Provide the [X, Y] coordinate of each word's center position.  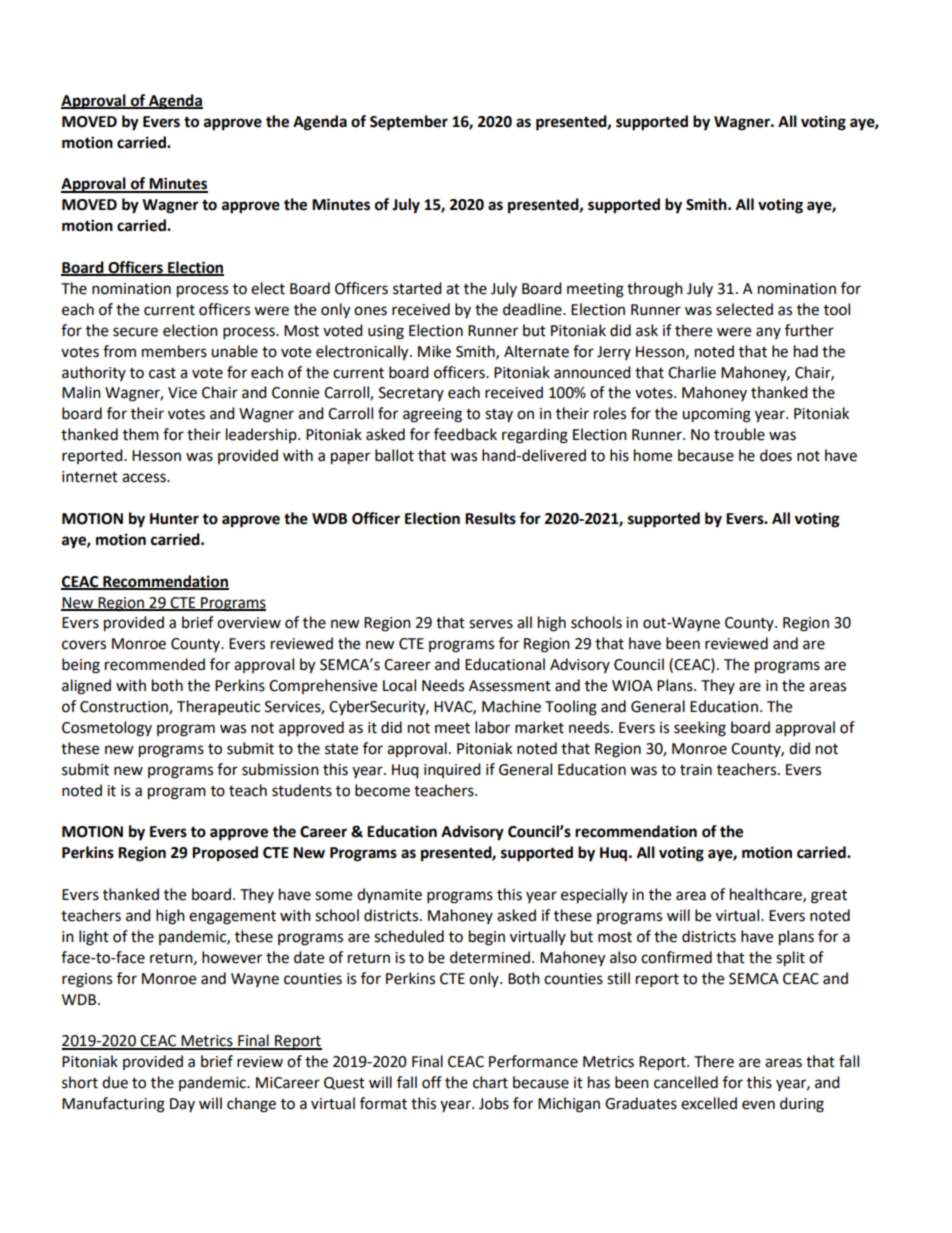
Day [182, 1105]
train [696, 770]
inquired [452, 770]
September [409, 123]
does [776, 455]
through [655, 290]
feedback [465, 434]
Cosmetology [107, 729]
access [145, 478]
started [417, 288]
